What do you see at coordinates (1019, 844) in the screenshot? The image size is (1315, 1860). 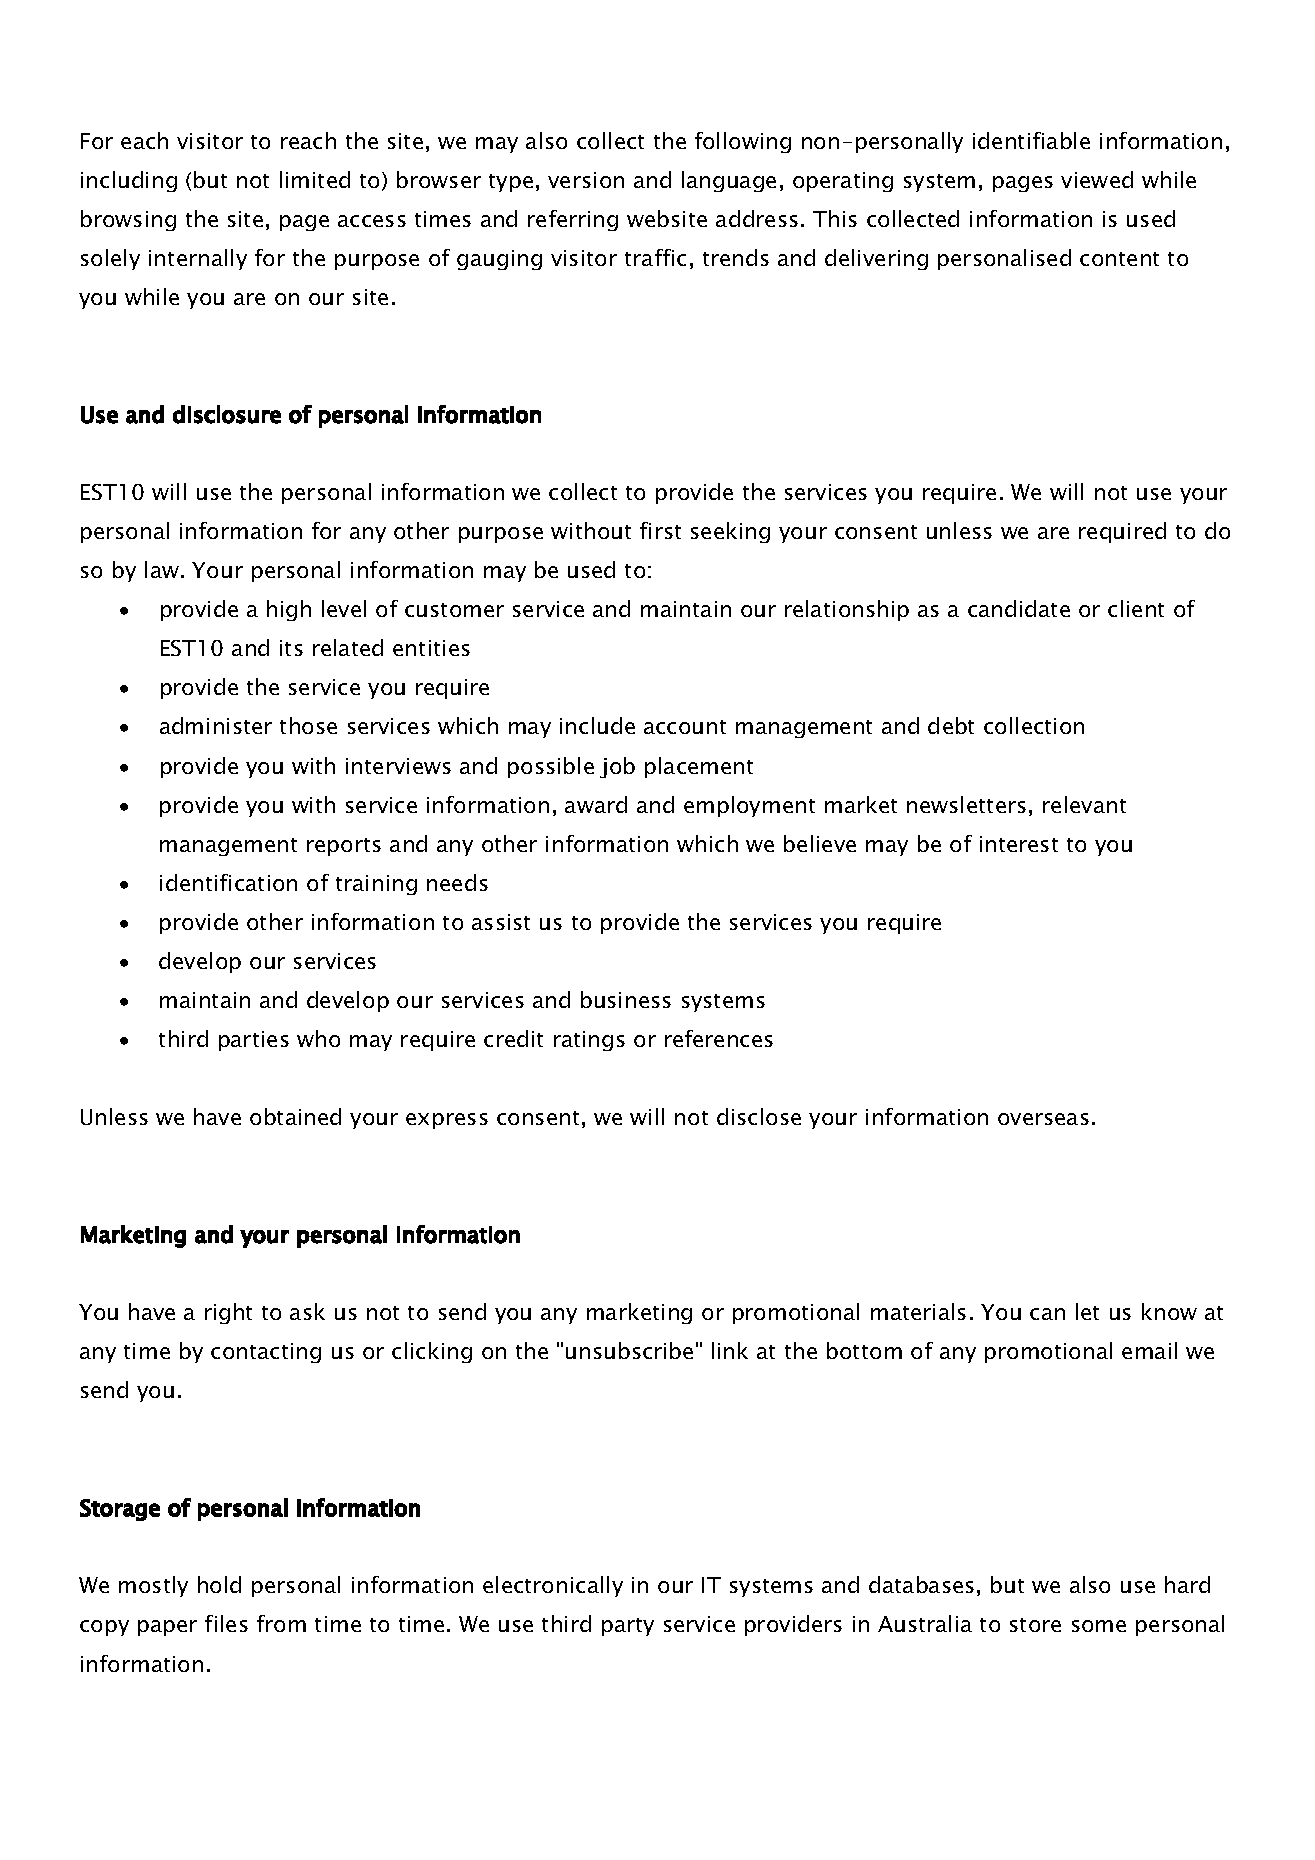 I see `interest` at bounding box center [1019, 844].
